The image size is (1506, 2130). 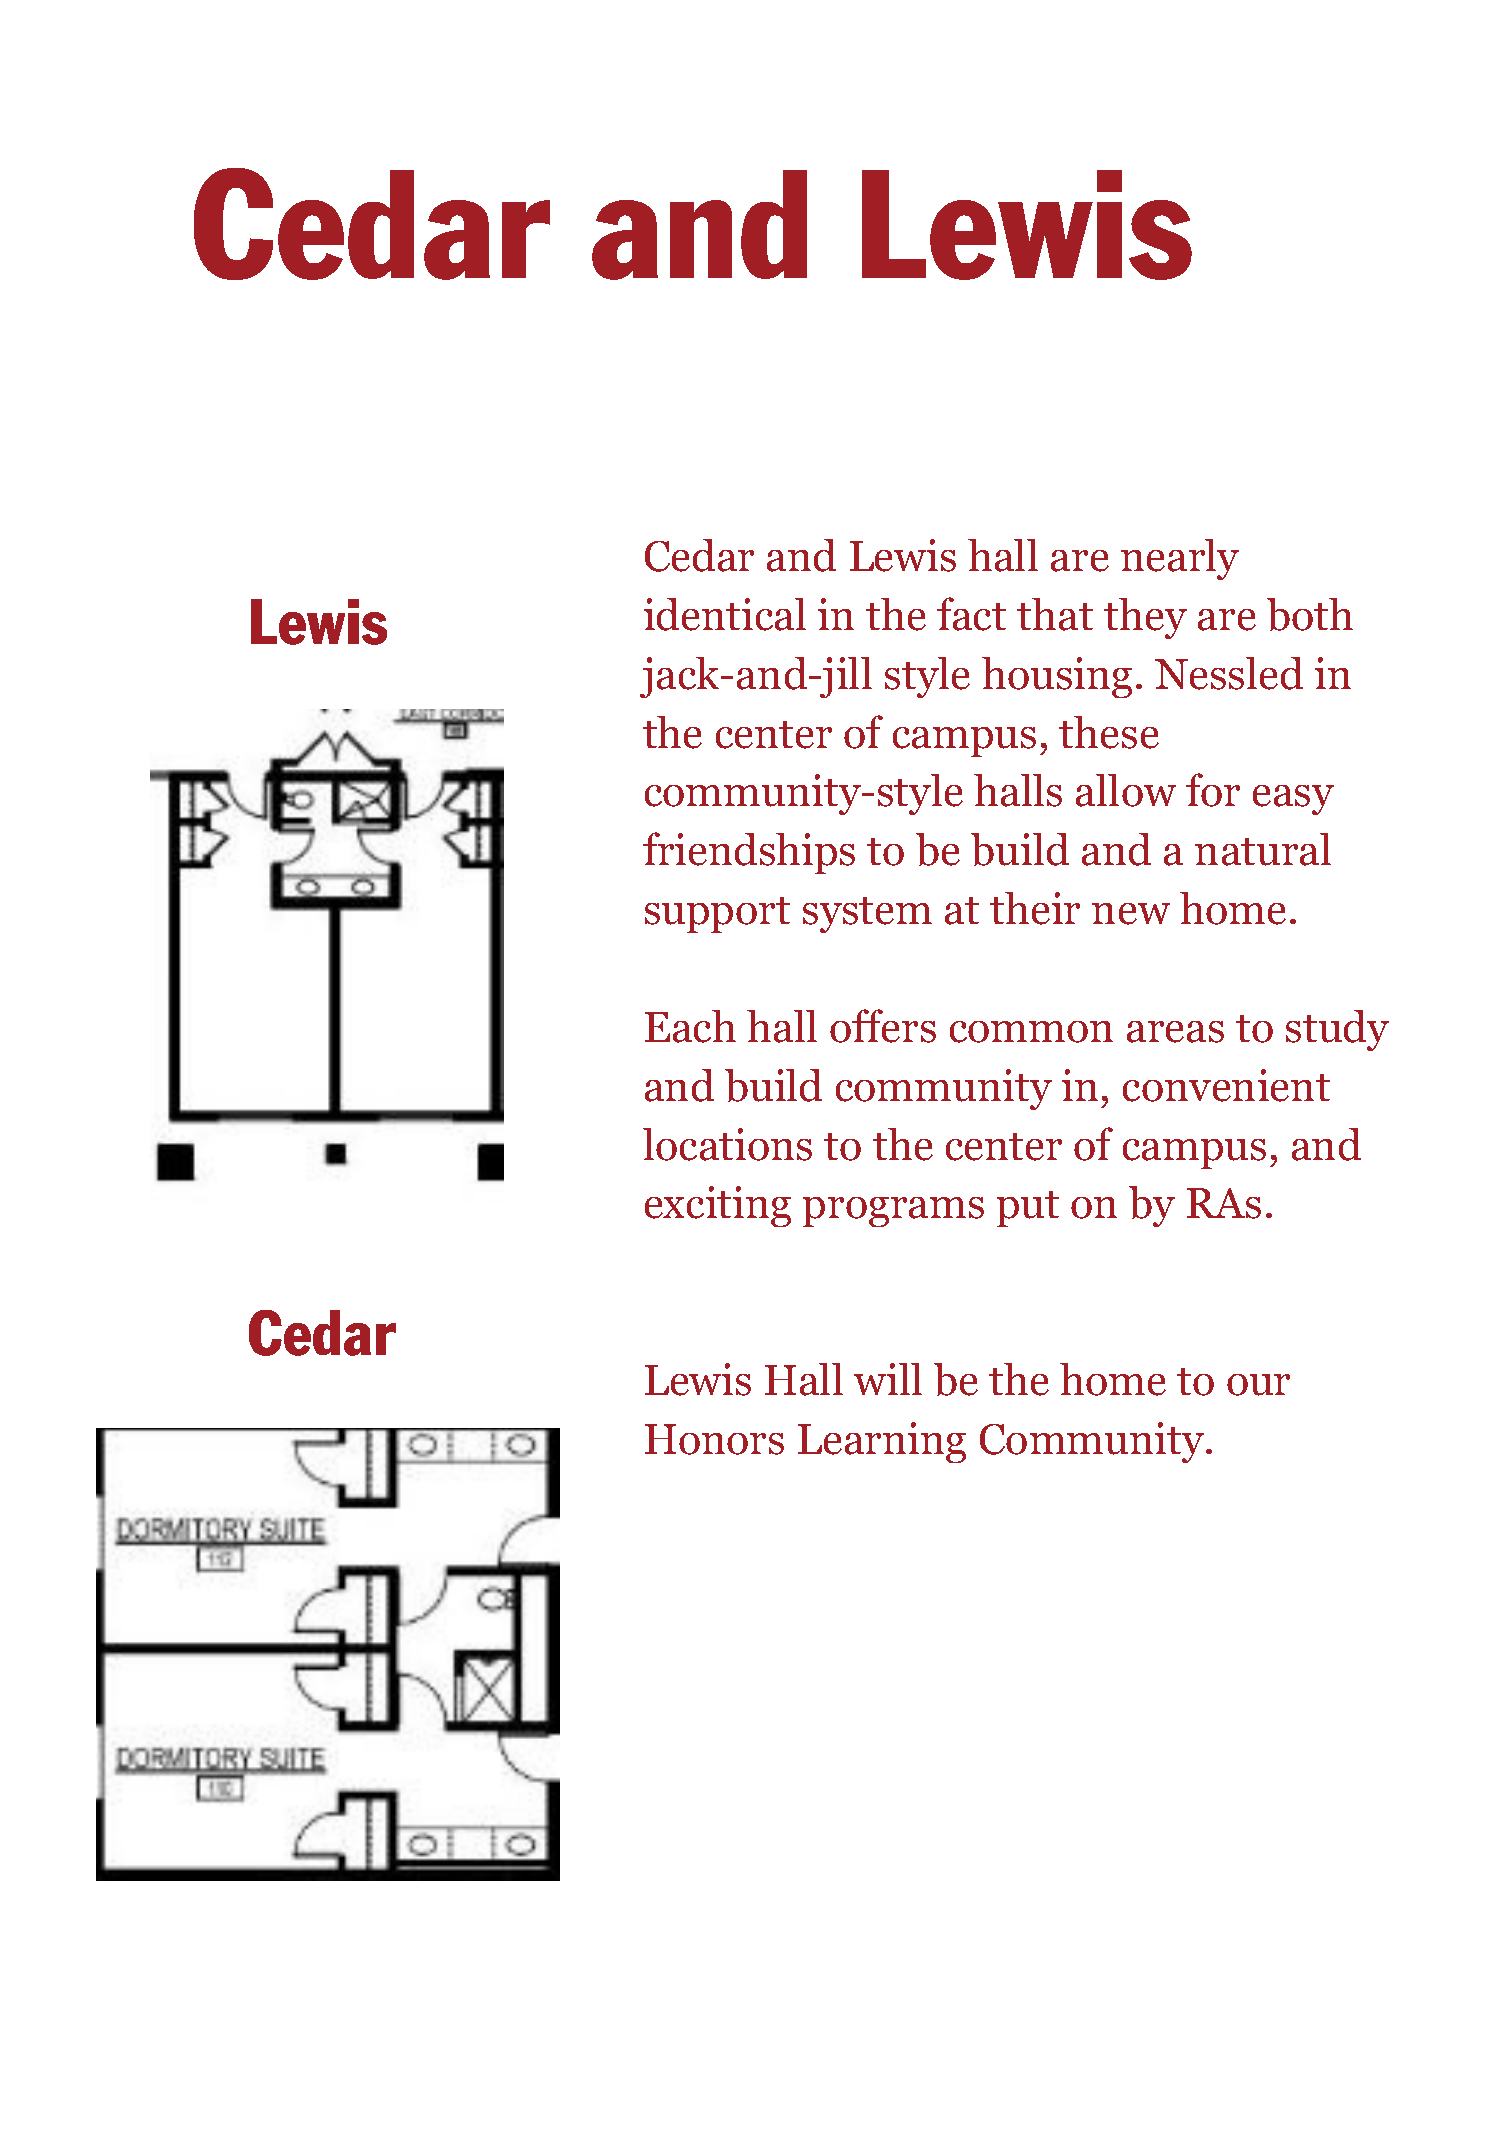 What do you see at coordinates (1028, 1209) in the screenshot?
I see `put` at bounding box center [1028, 1209].
